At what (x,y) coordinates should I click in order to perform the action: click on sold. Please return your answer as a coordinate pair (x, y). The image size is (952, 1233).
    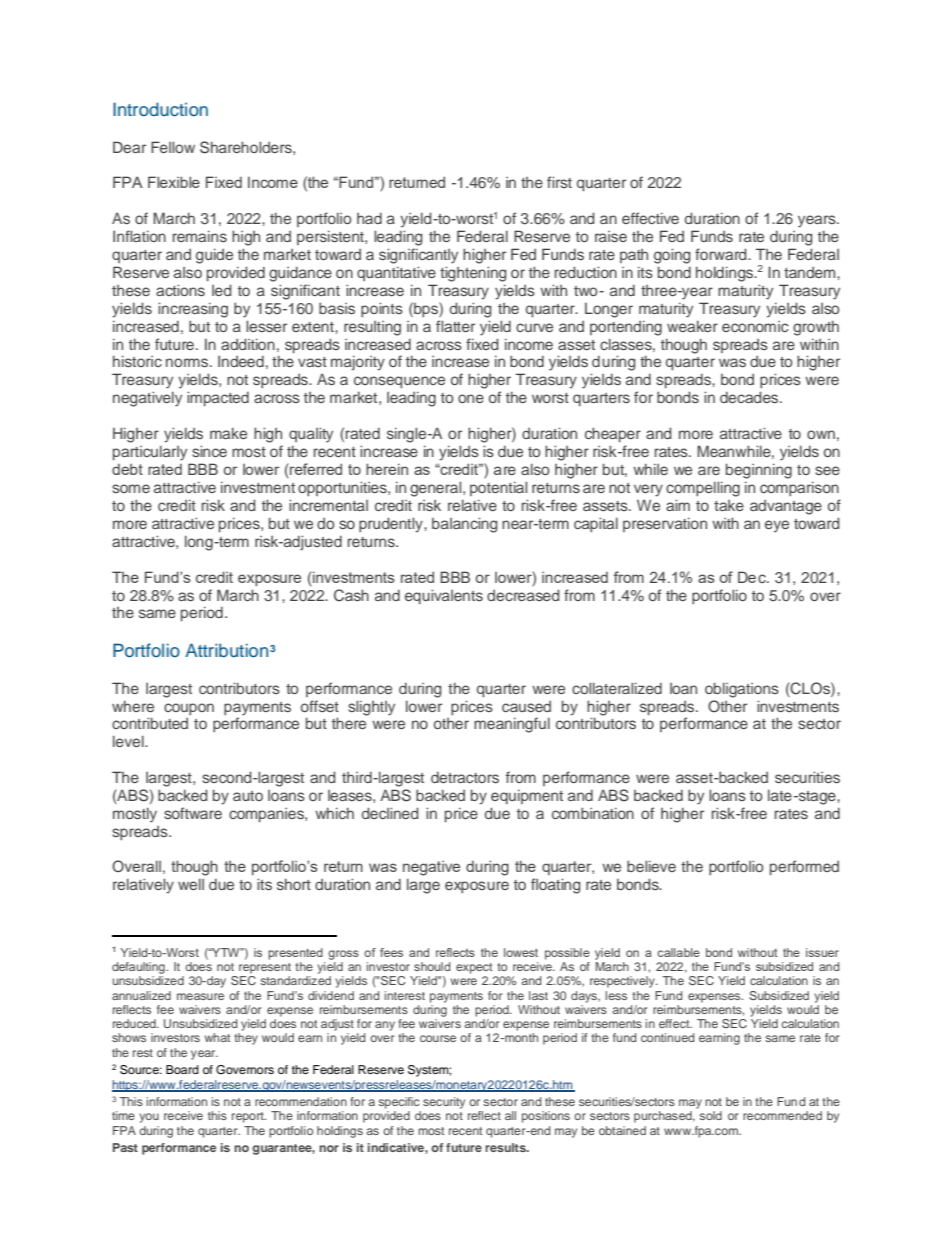
    Looking at the image, I should click on (711, 1115).
